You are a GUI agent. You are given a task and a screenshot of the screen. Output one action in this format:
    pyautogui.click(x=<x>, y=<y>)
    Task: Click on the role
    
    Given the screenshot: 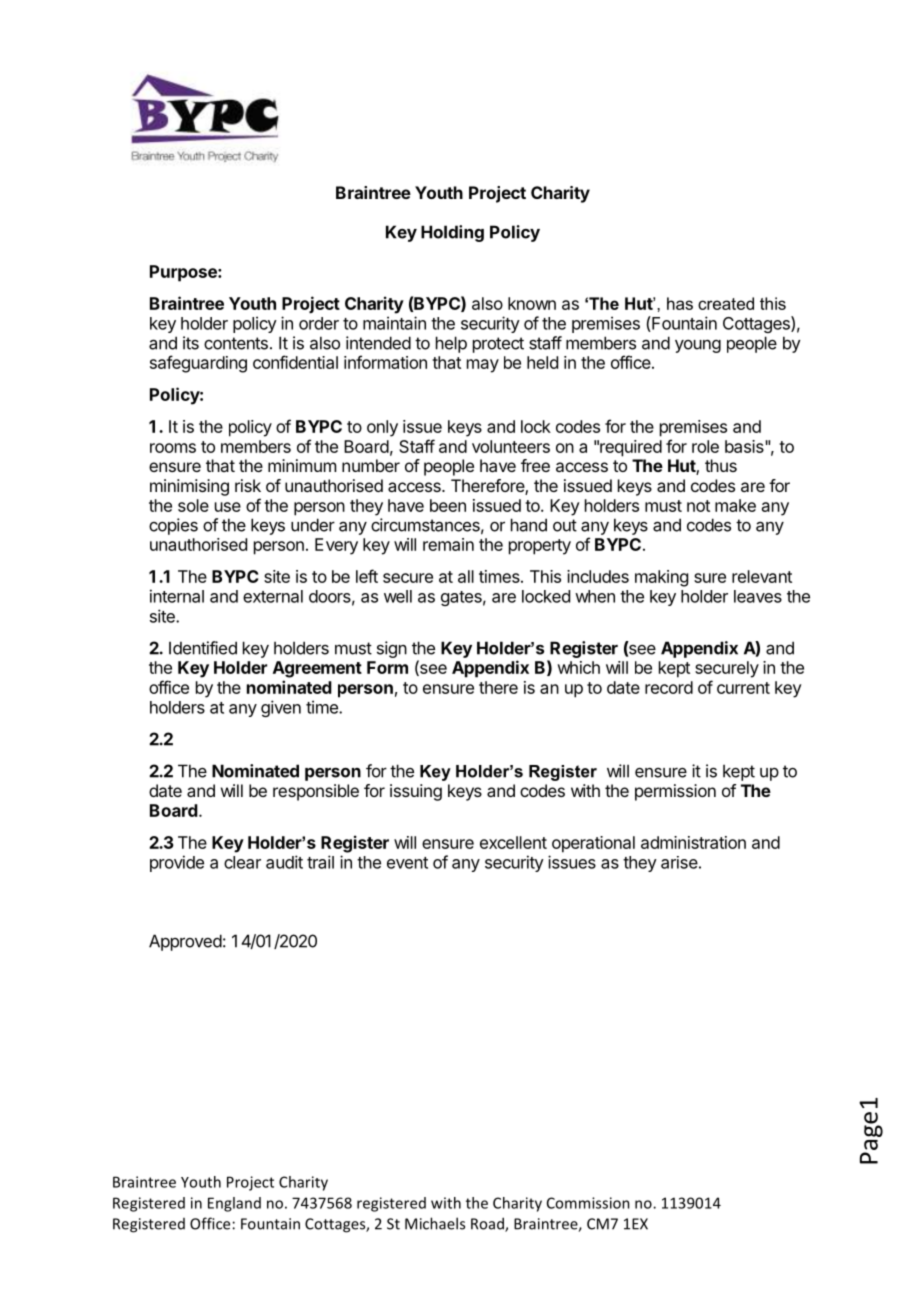 What is the action you would take?
    pyautogui.click(x=705, y=446)
